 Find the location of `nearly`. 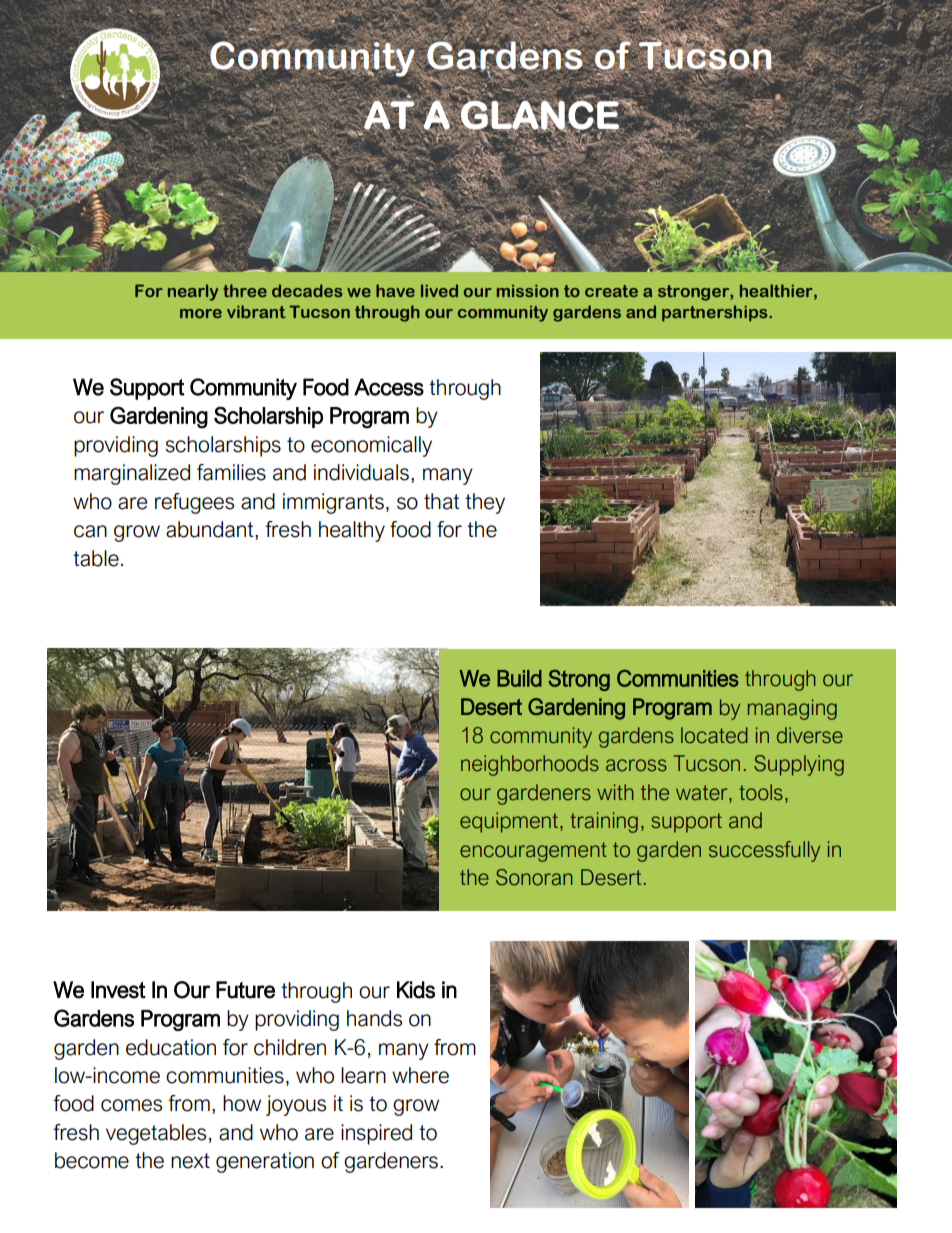

nearly is located at coordinates (193, 292).
